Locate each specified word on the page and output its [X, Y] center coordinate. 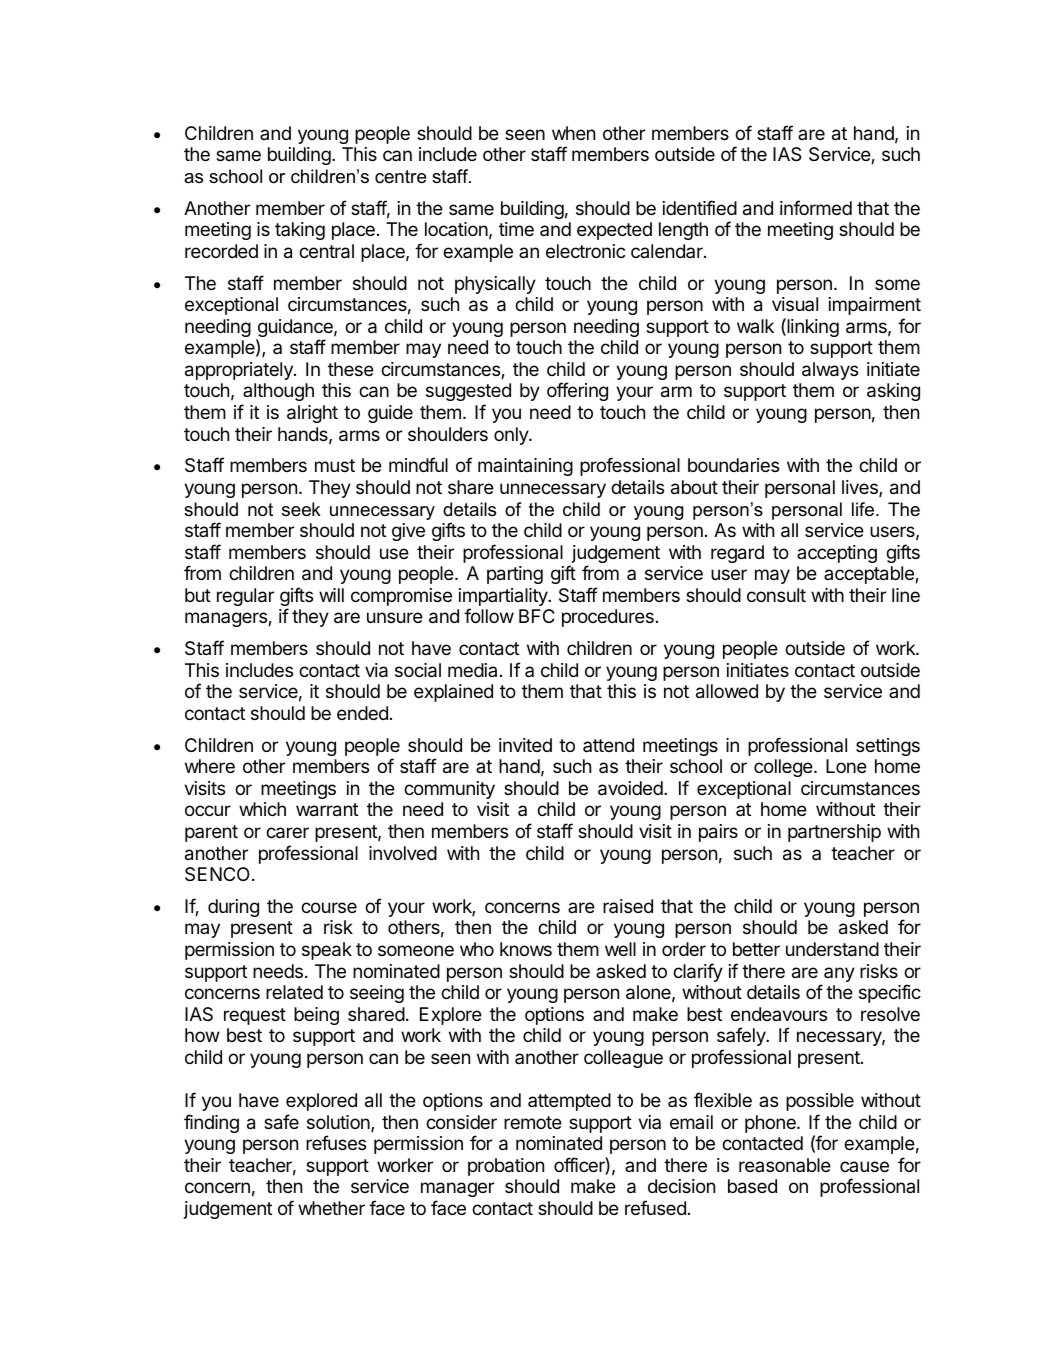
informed [816, 207]
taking [300, 231]
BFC [537, 616]
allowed [727, 691]
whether [331, 1208]
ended [362, 713]
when [573, 133]
